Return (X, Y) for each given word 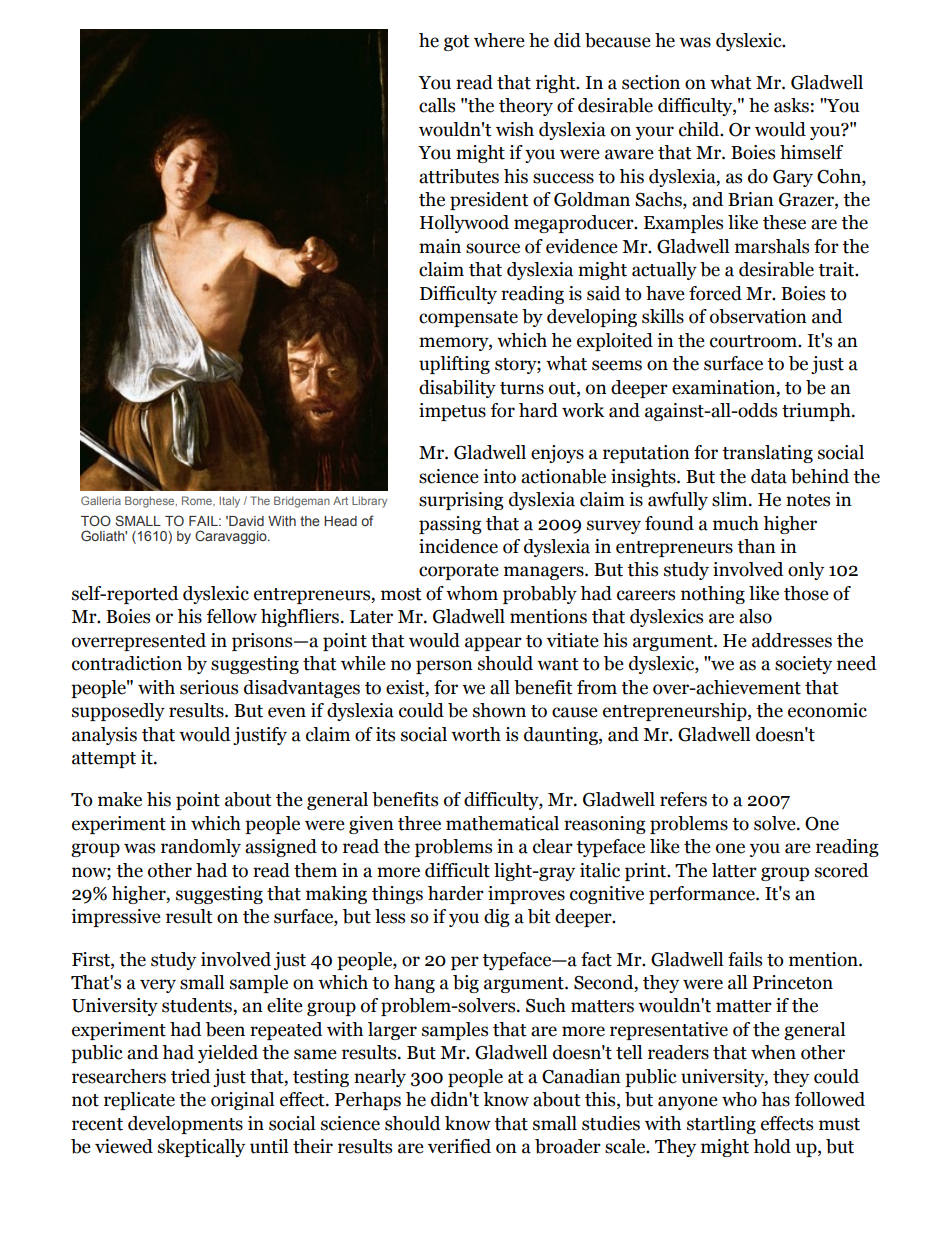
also (755, 616)
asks (791, 105)
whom (472, 593)
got (457, 43)
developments (185, 1125)
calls (437, 105)
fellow (232, 616)
